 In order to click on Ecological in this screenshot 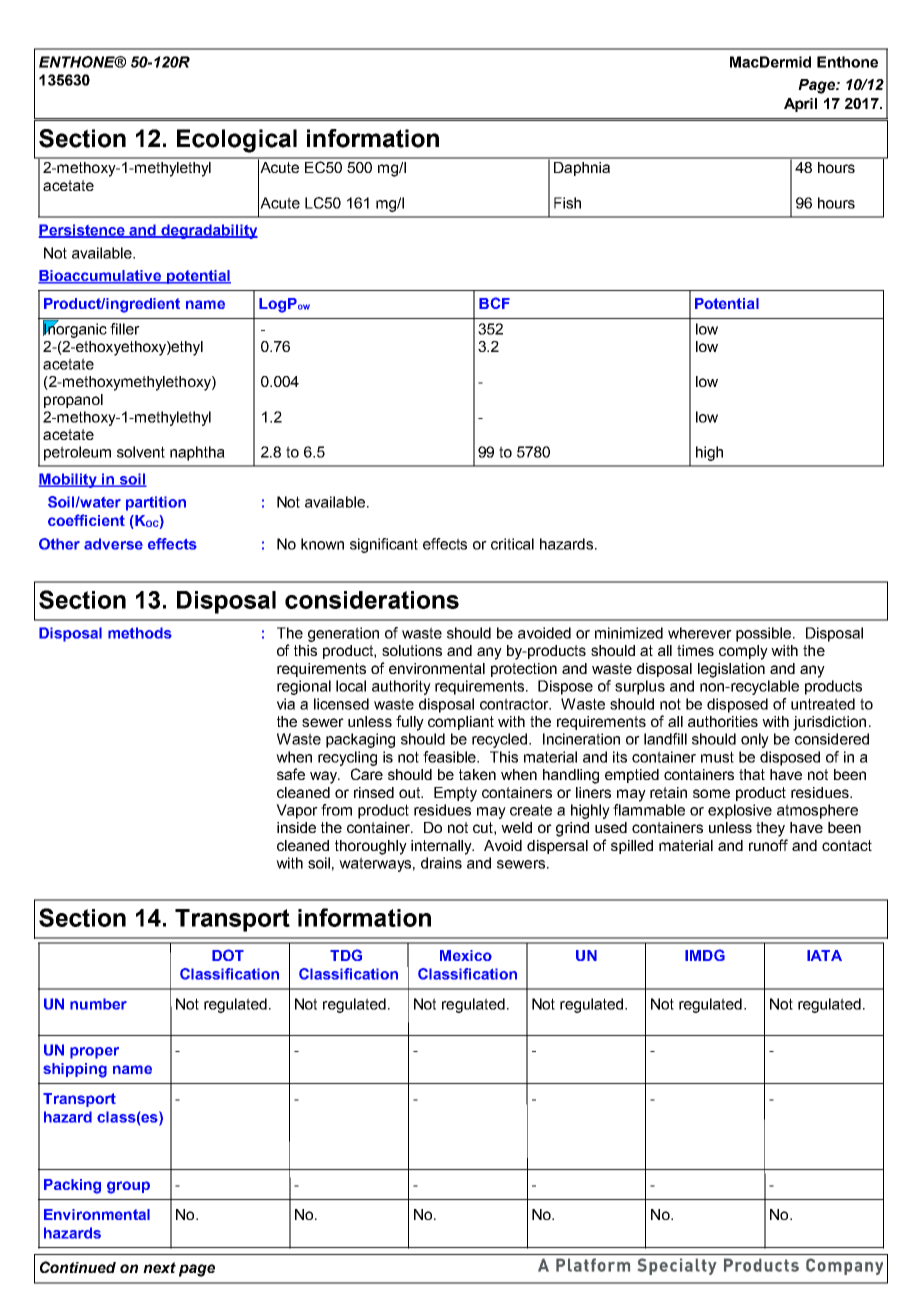, I will do `click(237, 141)`.
